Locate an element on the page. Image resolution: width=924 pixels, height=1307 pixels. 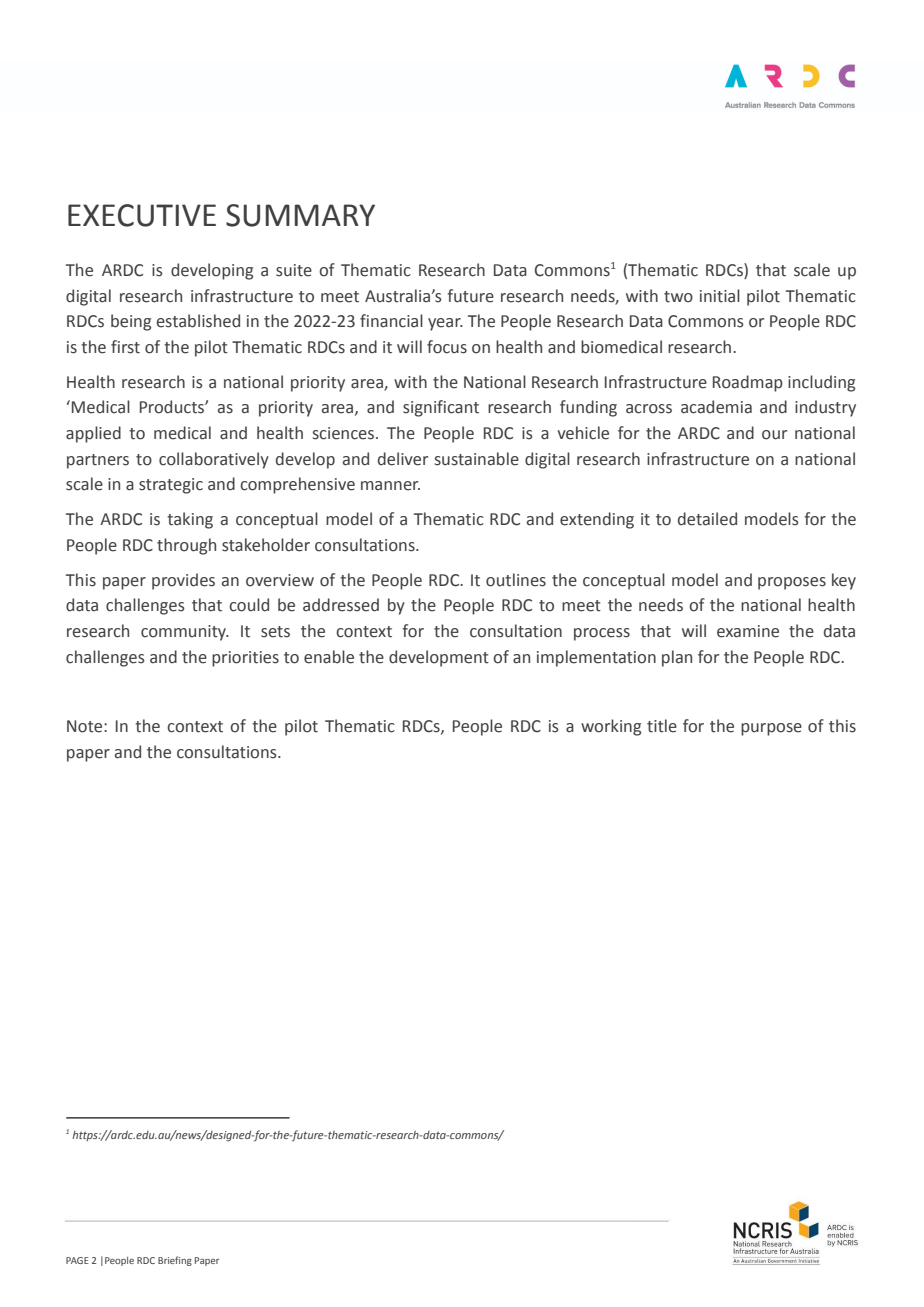
initial is located at coordinates (720, 296).
